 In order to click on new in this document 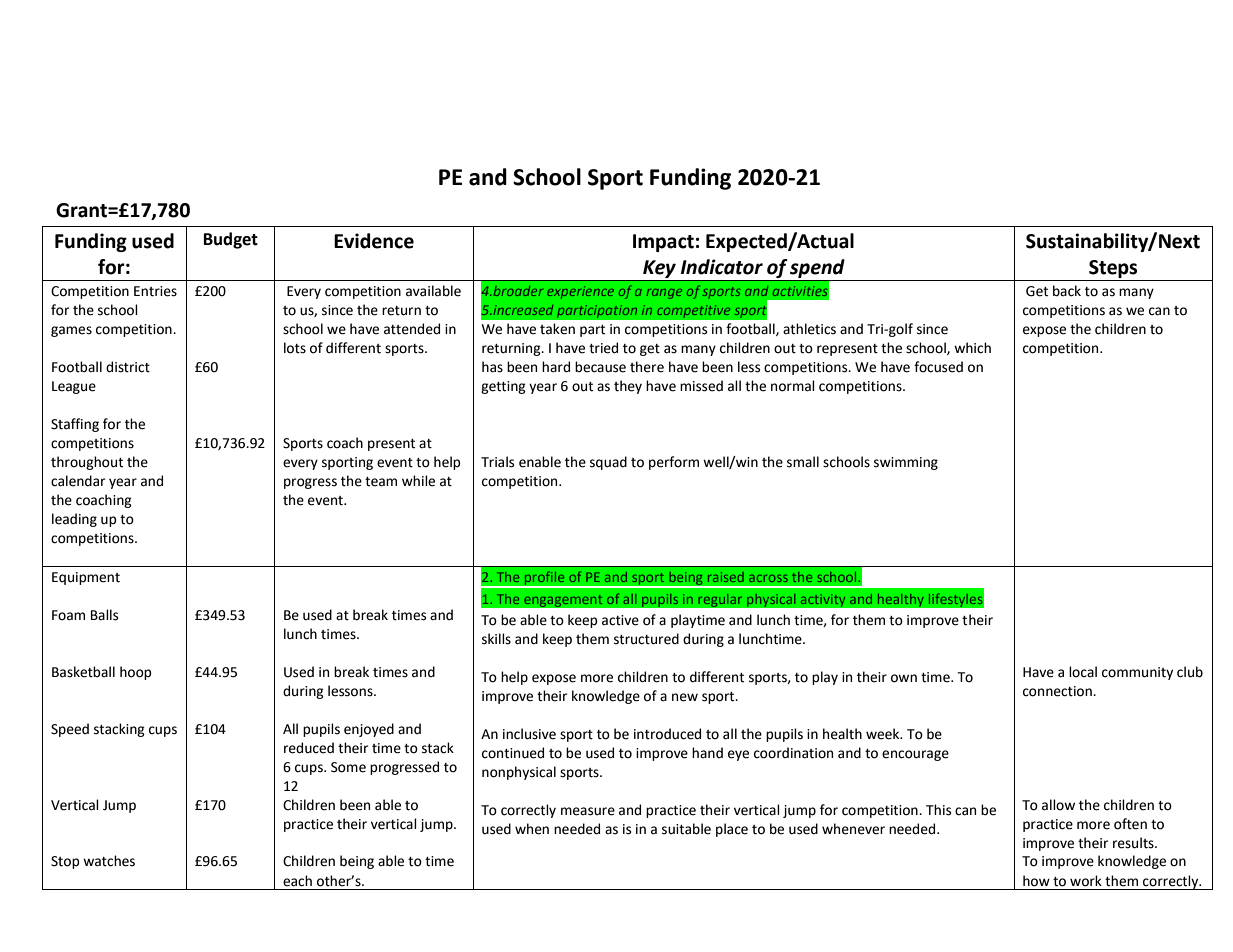, I will do `click(685, 697)`.
